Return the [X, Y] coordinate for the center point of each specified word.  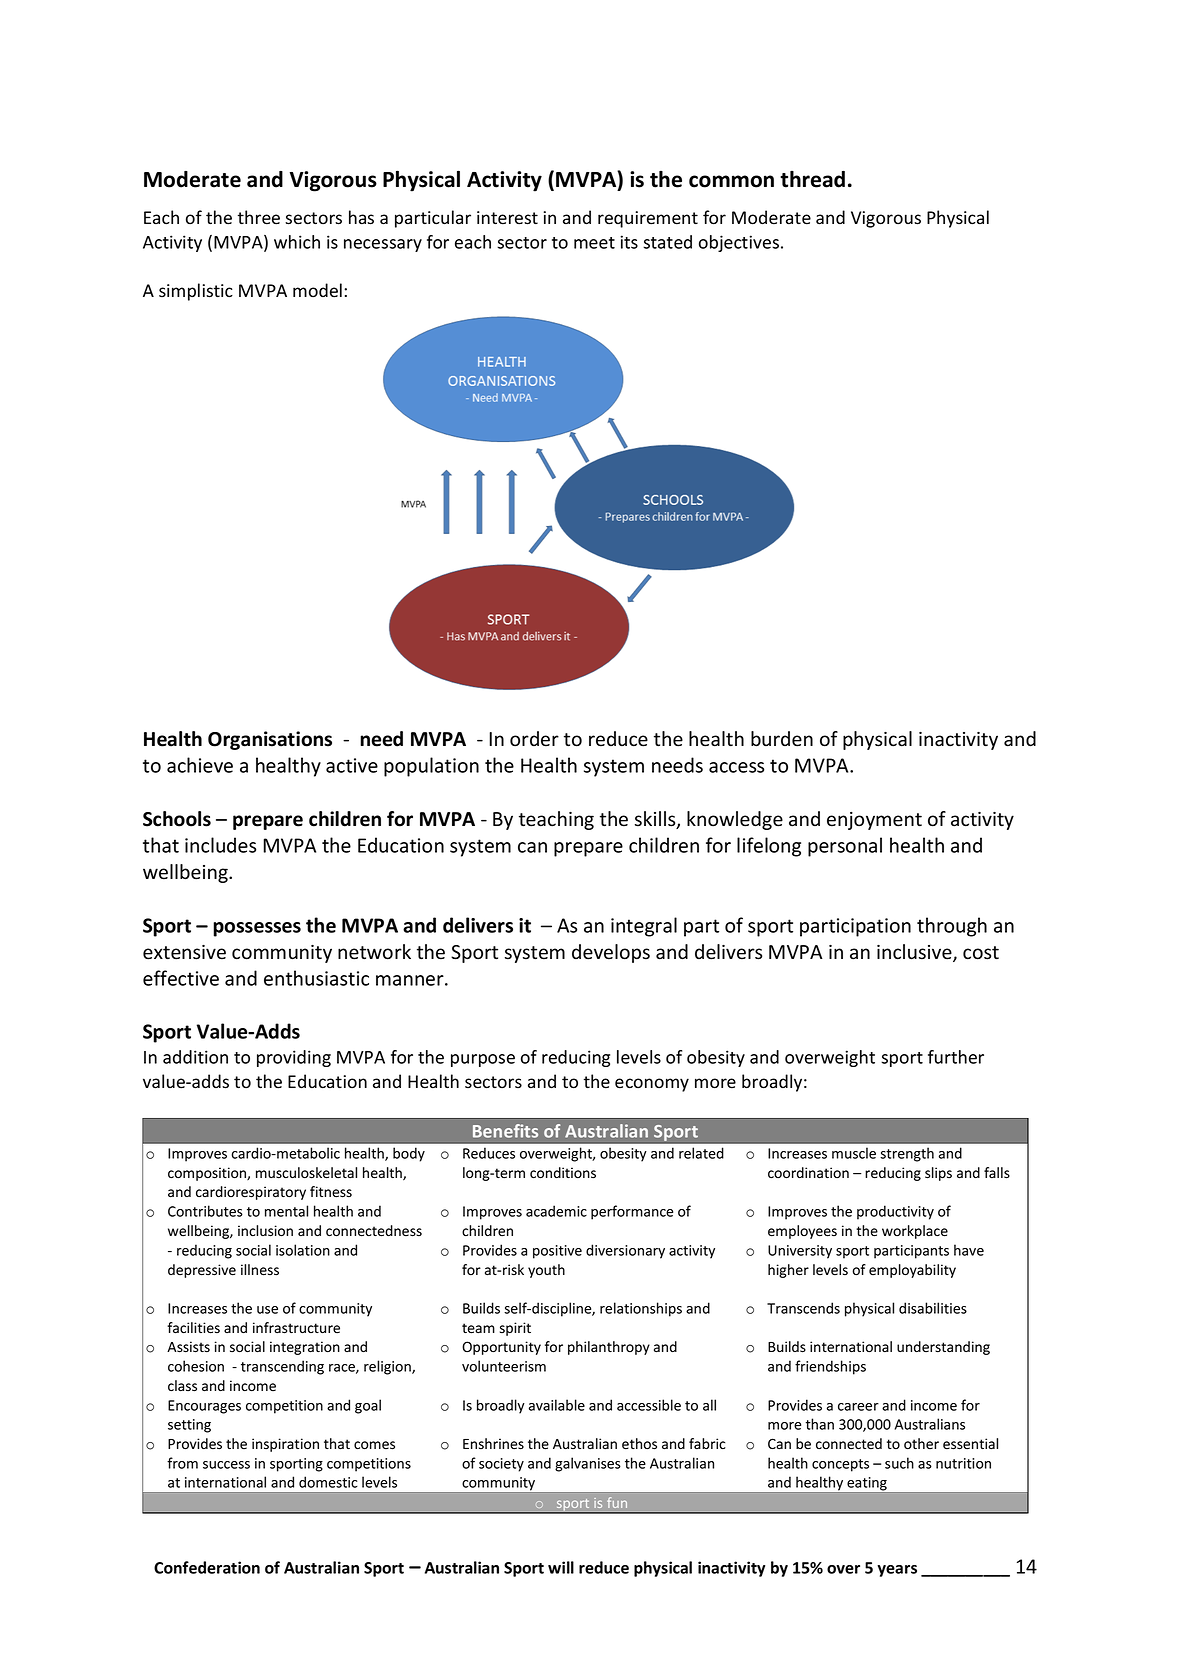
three [259, 217]
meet [594, 243]
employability [912, 1271]
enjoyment [874, 821]
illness [260, 1270]
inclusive [915, 953]
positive [557, 1252]
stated [667, 242]
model [317, 290]
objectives [740, 243]
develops [611, 953]
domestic [328, 1482]
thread [812, 179]
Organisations [270, 740]
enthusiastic [316, 978]
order [534, 739]
